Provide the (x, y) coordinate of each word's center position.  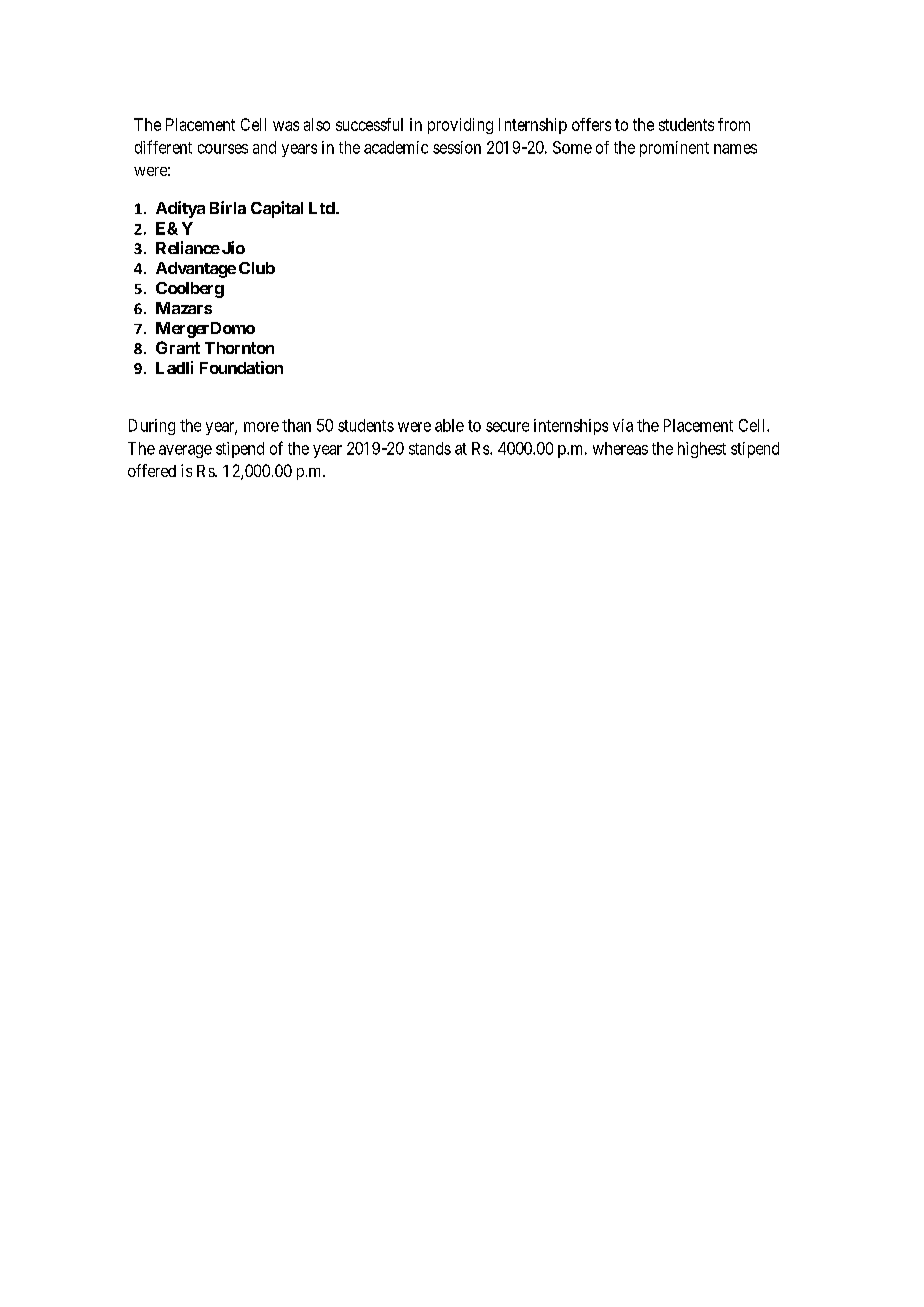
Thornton (239, 348)
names (735, 149)
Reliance (188, 247)
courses (223, 149)
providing (460, 126)
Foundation (241, 367)
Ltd (323, 208)
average (185, 451)
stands (430, 448)
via (623, 425)
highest (702, 450)
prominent (674, 149)
